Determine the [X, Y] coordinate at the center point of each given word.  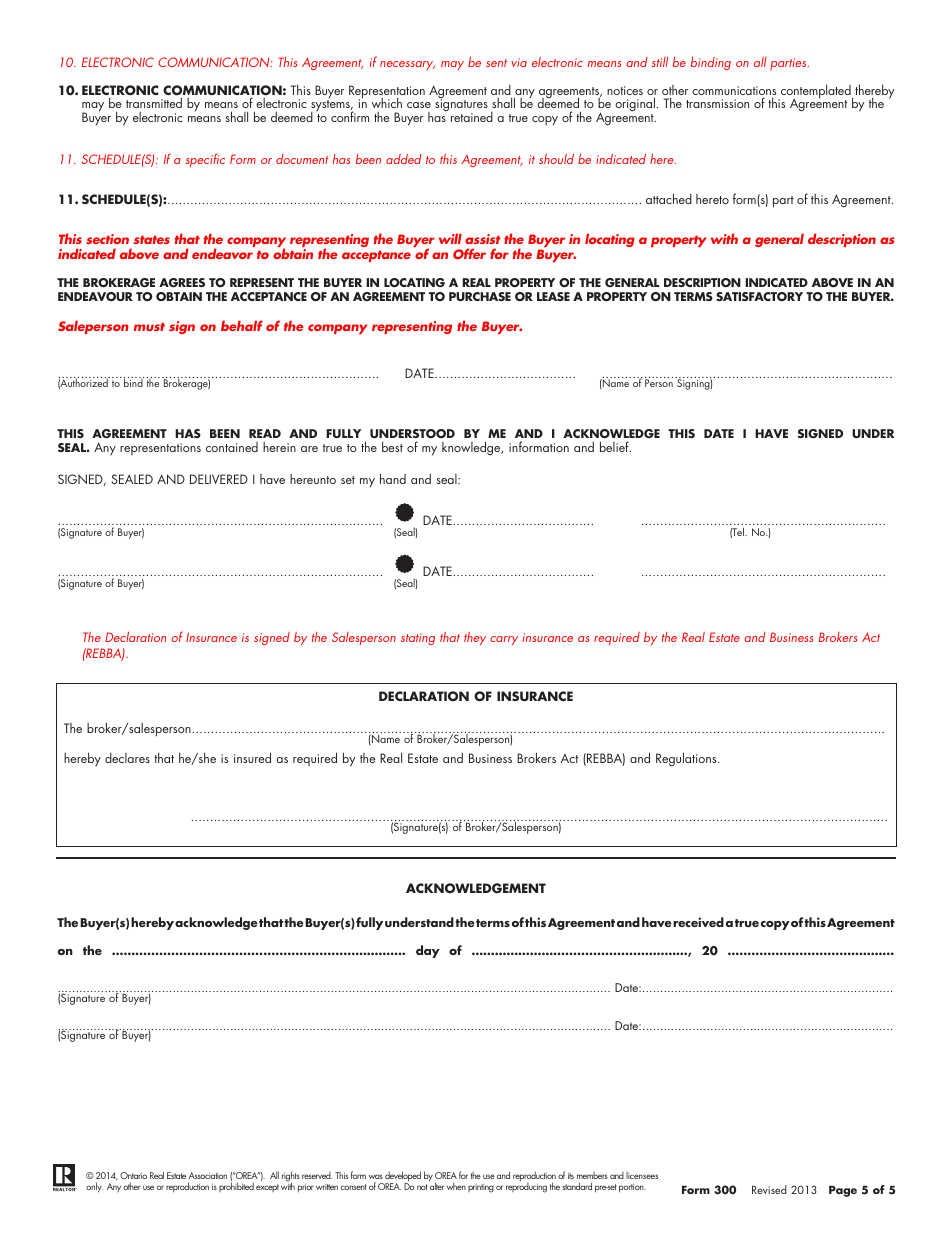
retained [470, 115]
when [456, 1186]
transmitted [154, 102]
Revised [769, 1189]
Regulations [687, 759]
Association [207, 1175]
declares [127, 758]
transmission [717, 103]
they [475, 638]
